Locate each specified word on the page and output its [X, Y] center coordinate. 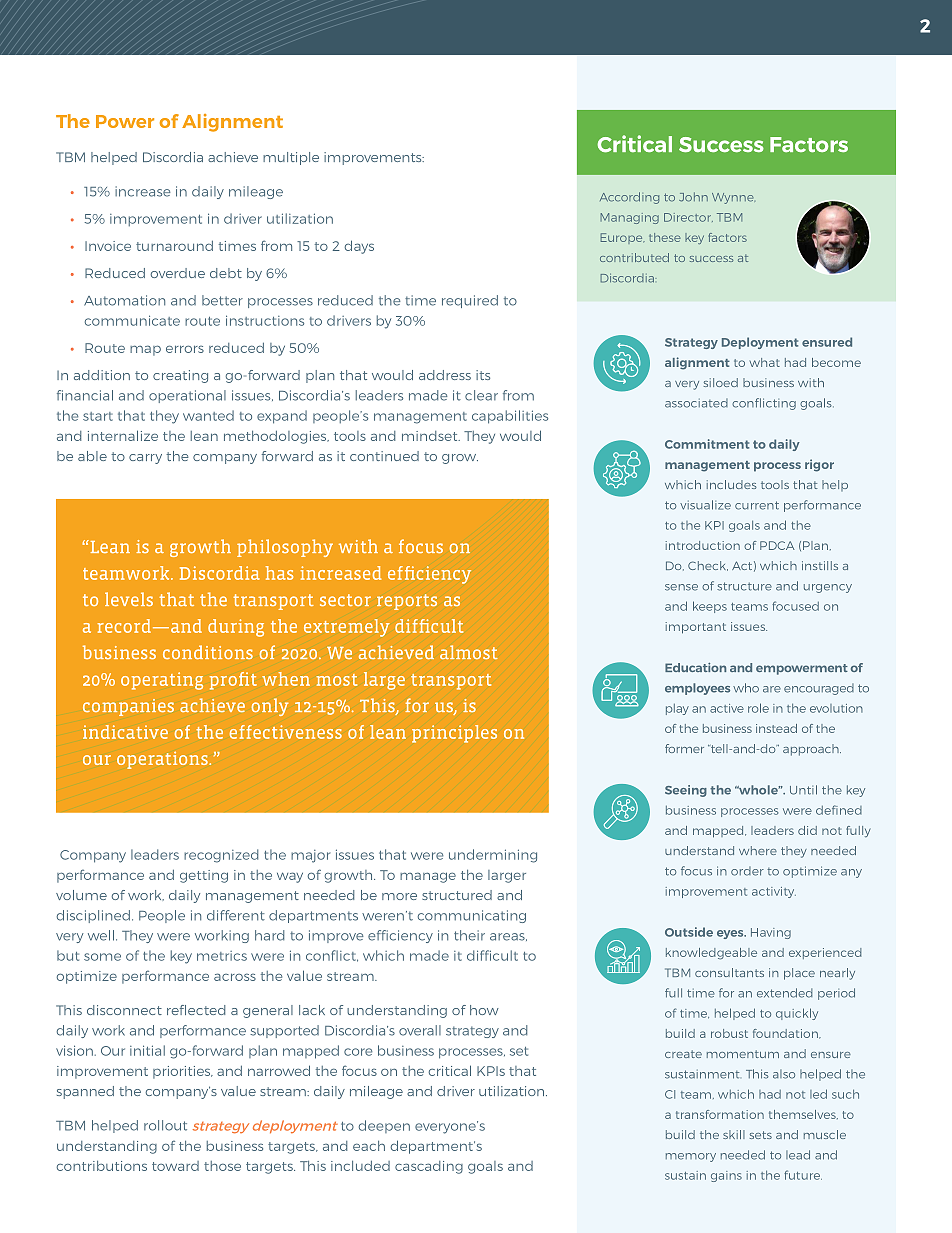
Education [695, 667]
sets [761, 1135]
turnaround [174, 246]
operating [162, 681]
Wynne [733, 198]
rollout [165, 1125]
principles [454, 734]
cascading [429, 1167]
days [359, 247]
